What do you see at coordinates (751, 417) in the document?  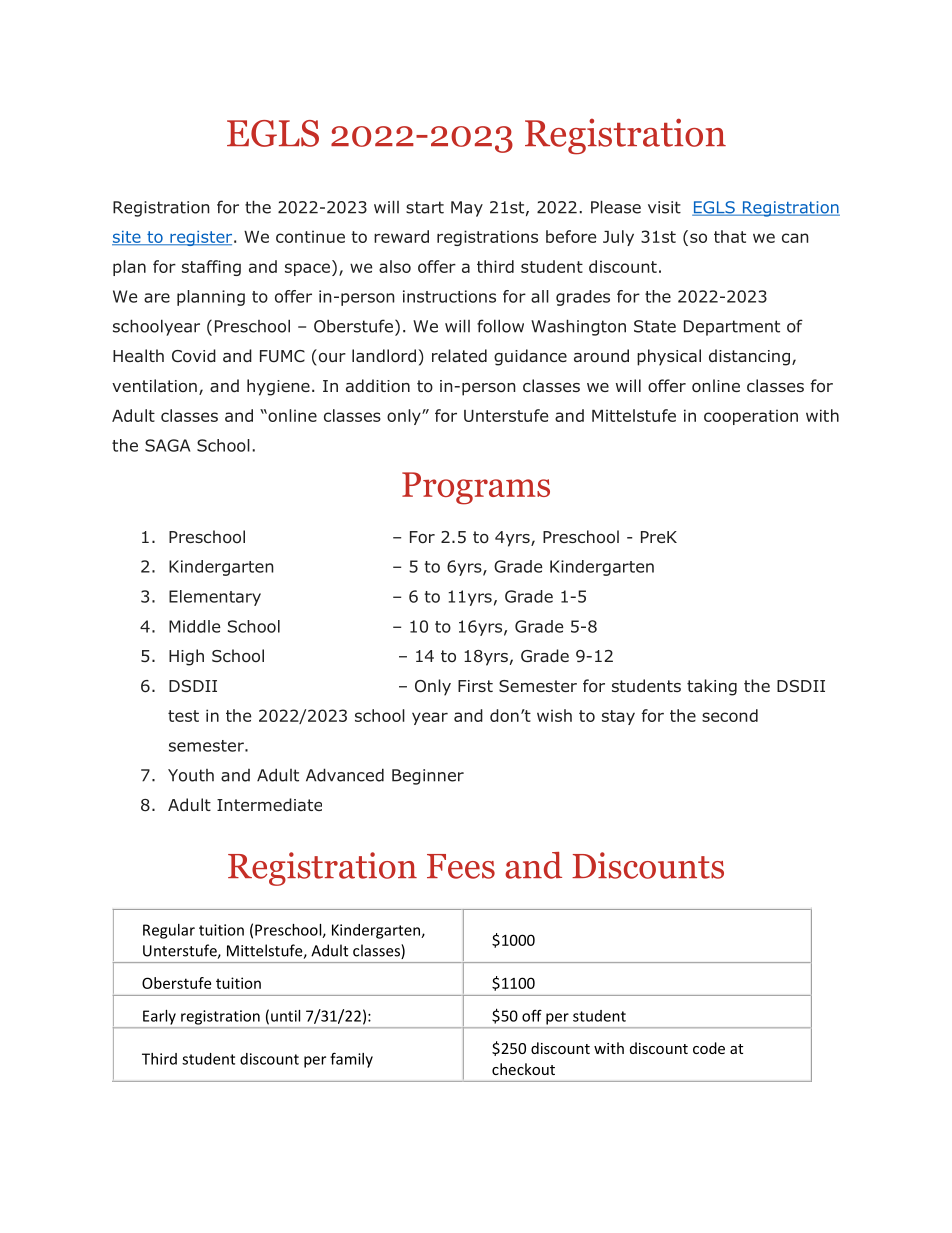 I see `cooperation` at bounding box center [751, 417].
